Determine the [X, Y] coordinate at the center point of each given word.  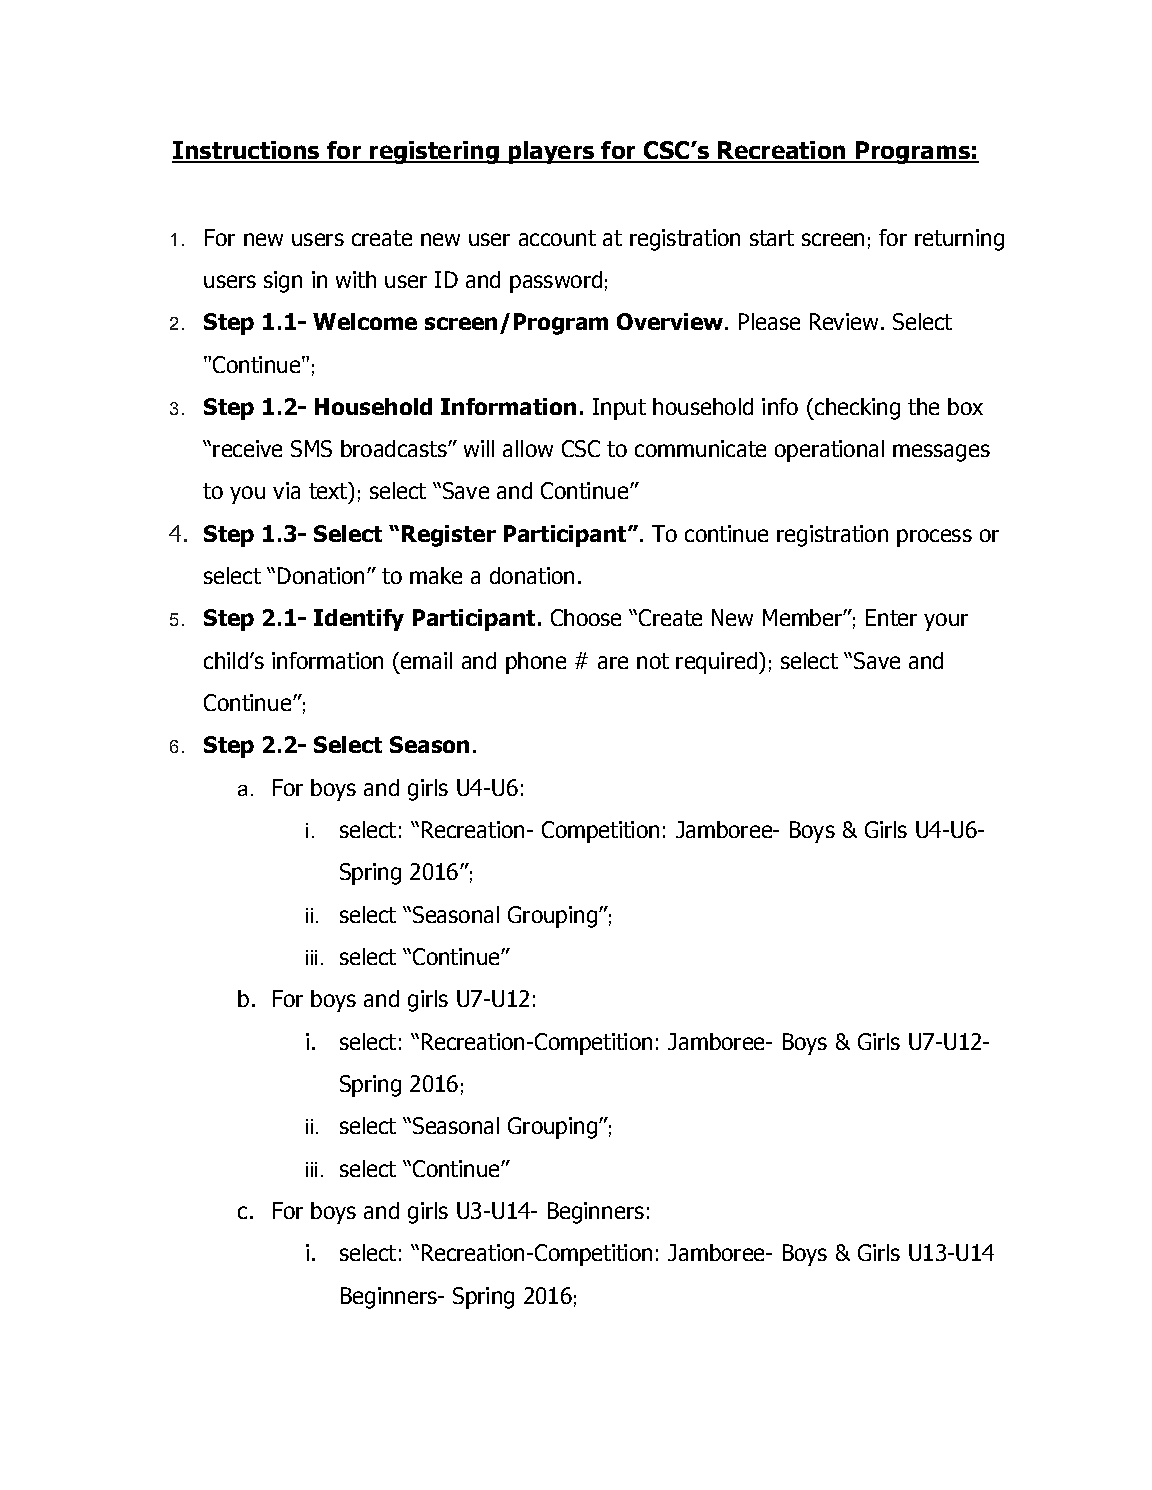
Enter [891, 617]
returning [959, 240]
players [551, 152]
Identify [359, 620]
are [613, 662]
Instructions [247, 151]
